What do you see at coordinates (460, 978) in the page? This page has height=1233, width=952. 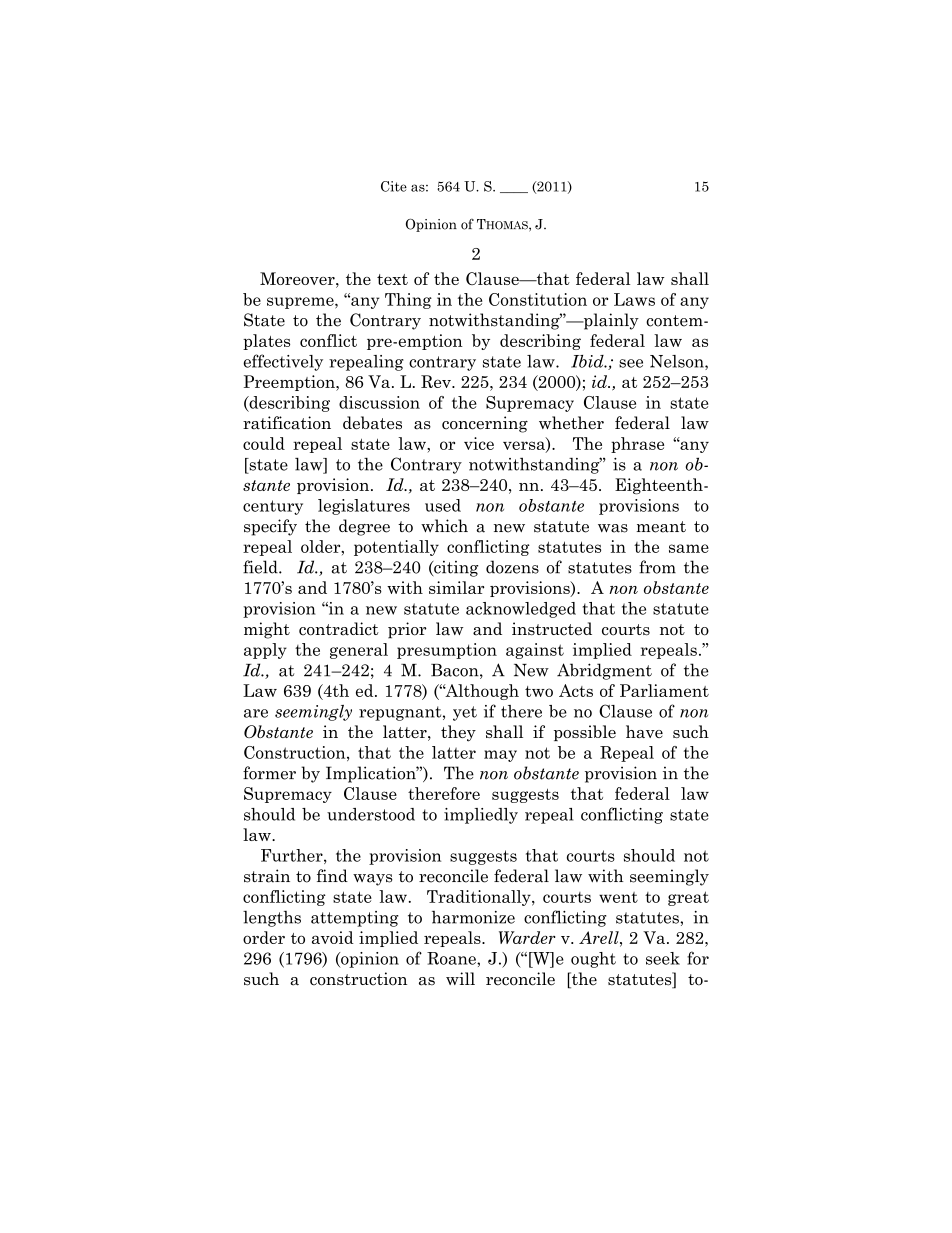 I see `will` at bounding box center [460, 978].
